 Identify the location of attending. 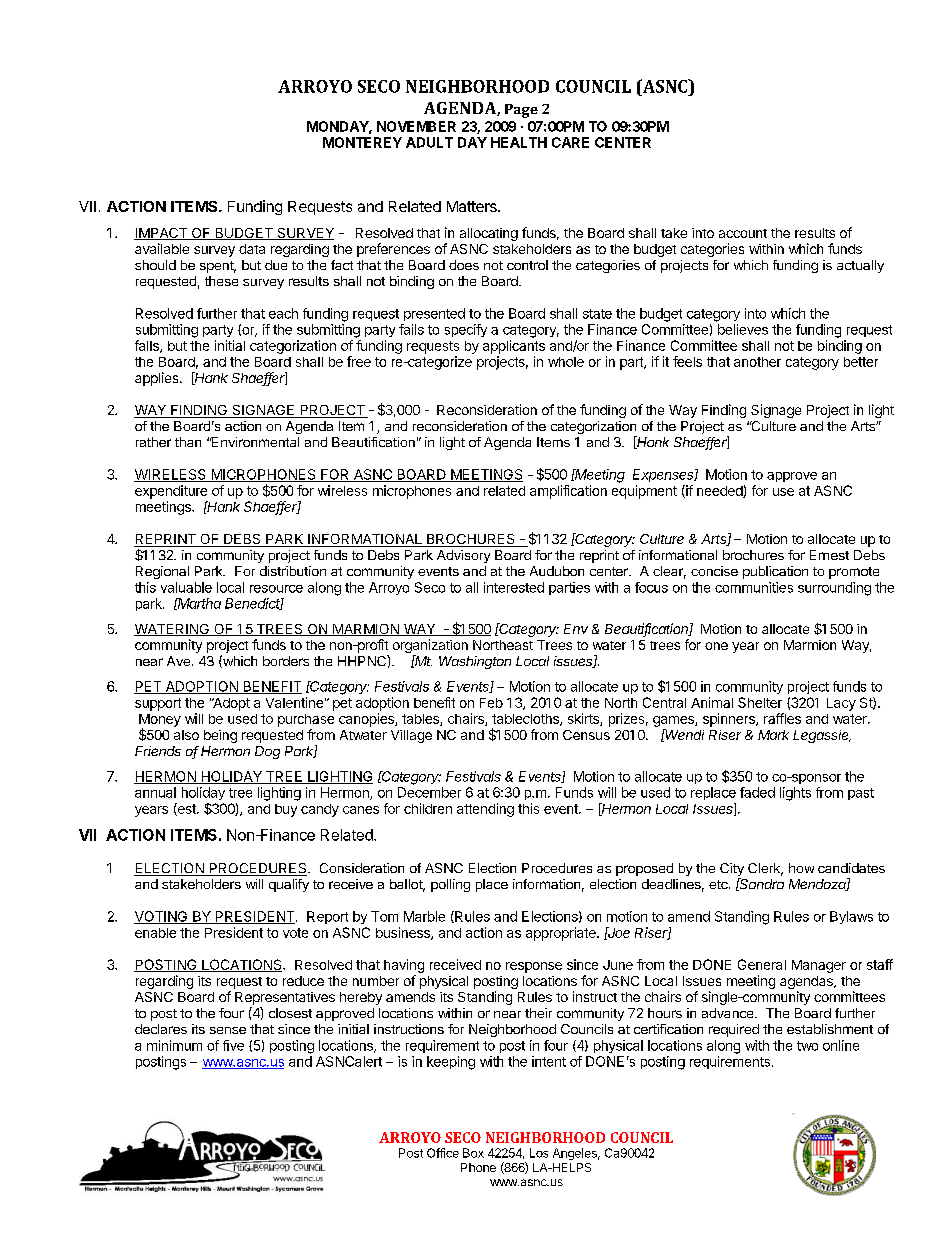
(485, 810).
